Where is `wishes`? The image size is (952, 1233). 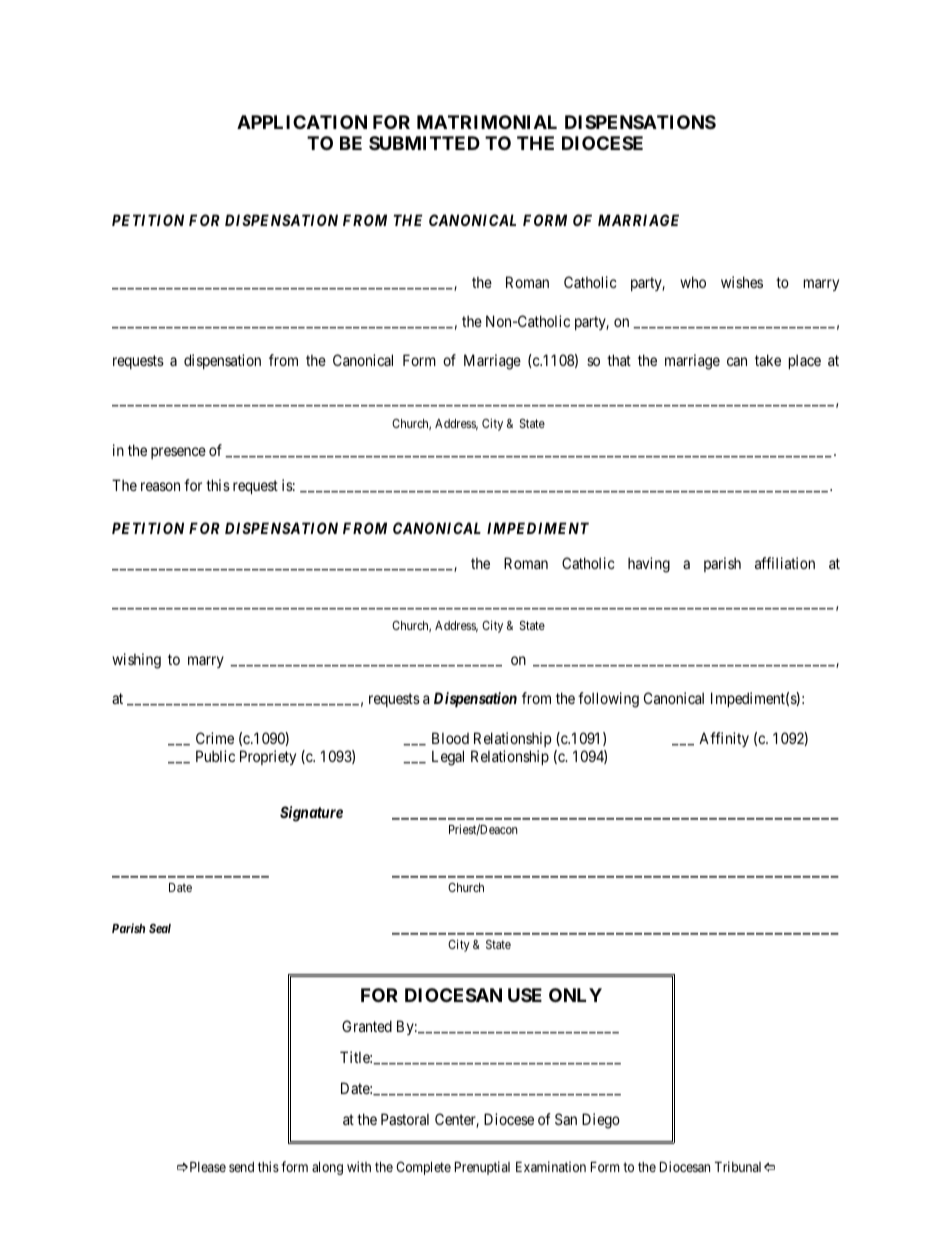 wishes is located at coordinates (742, 282).
